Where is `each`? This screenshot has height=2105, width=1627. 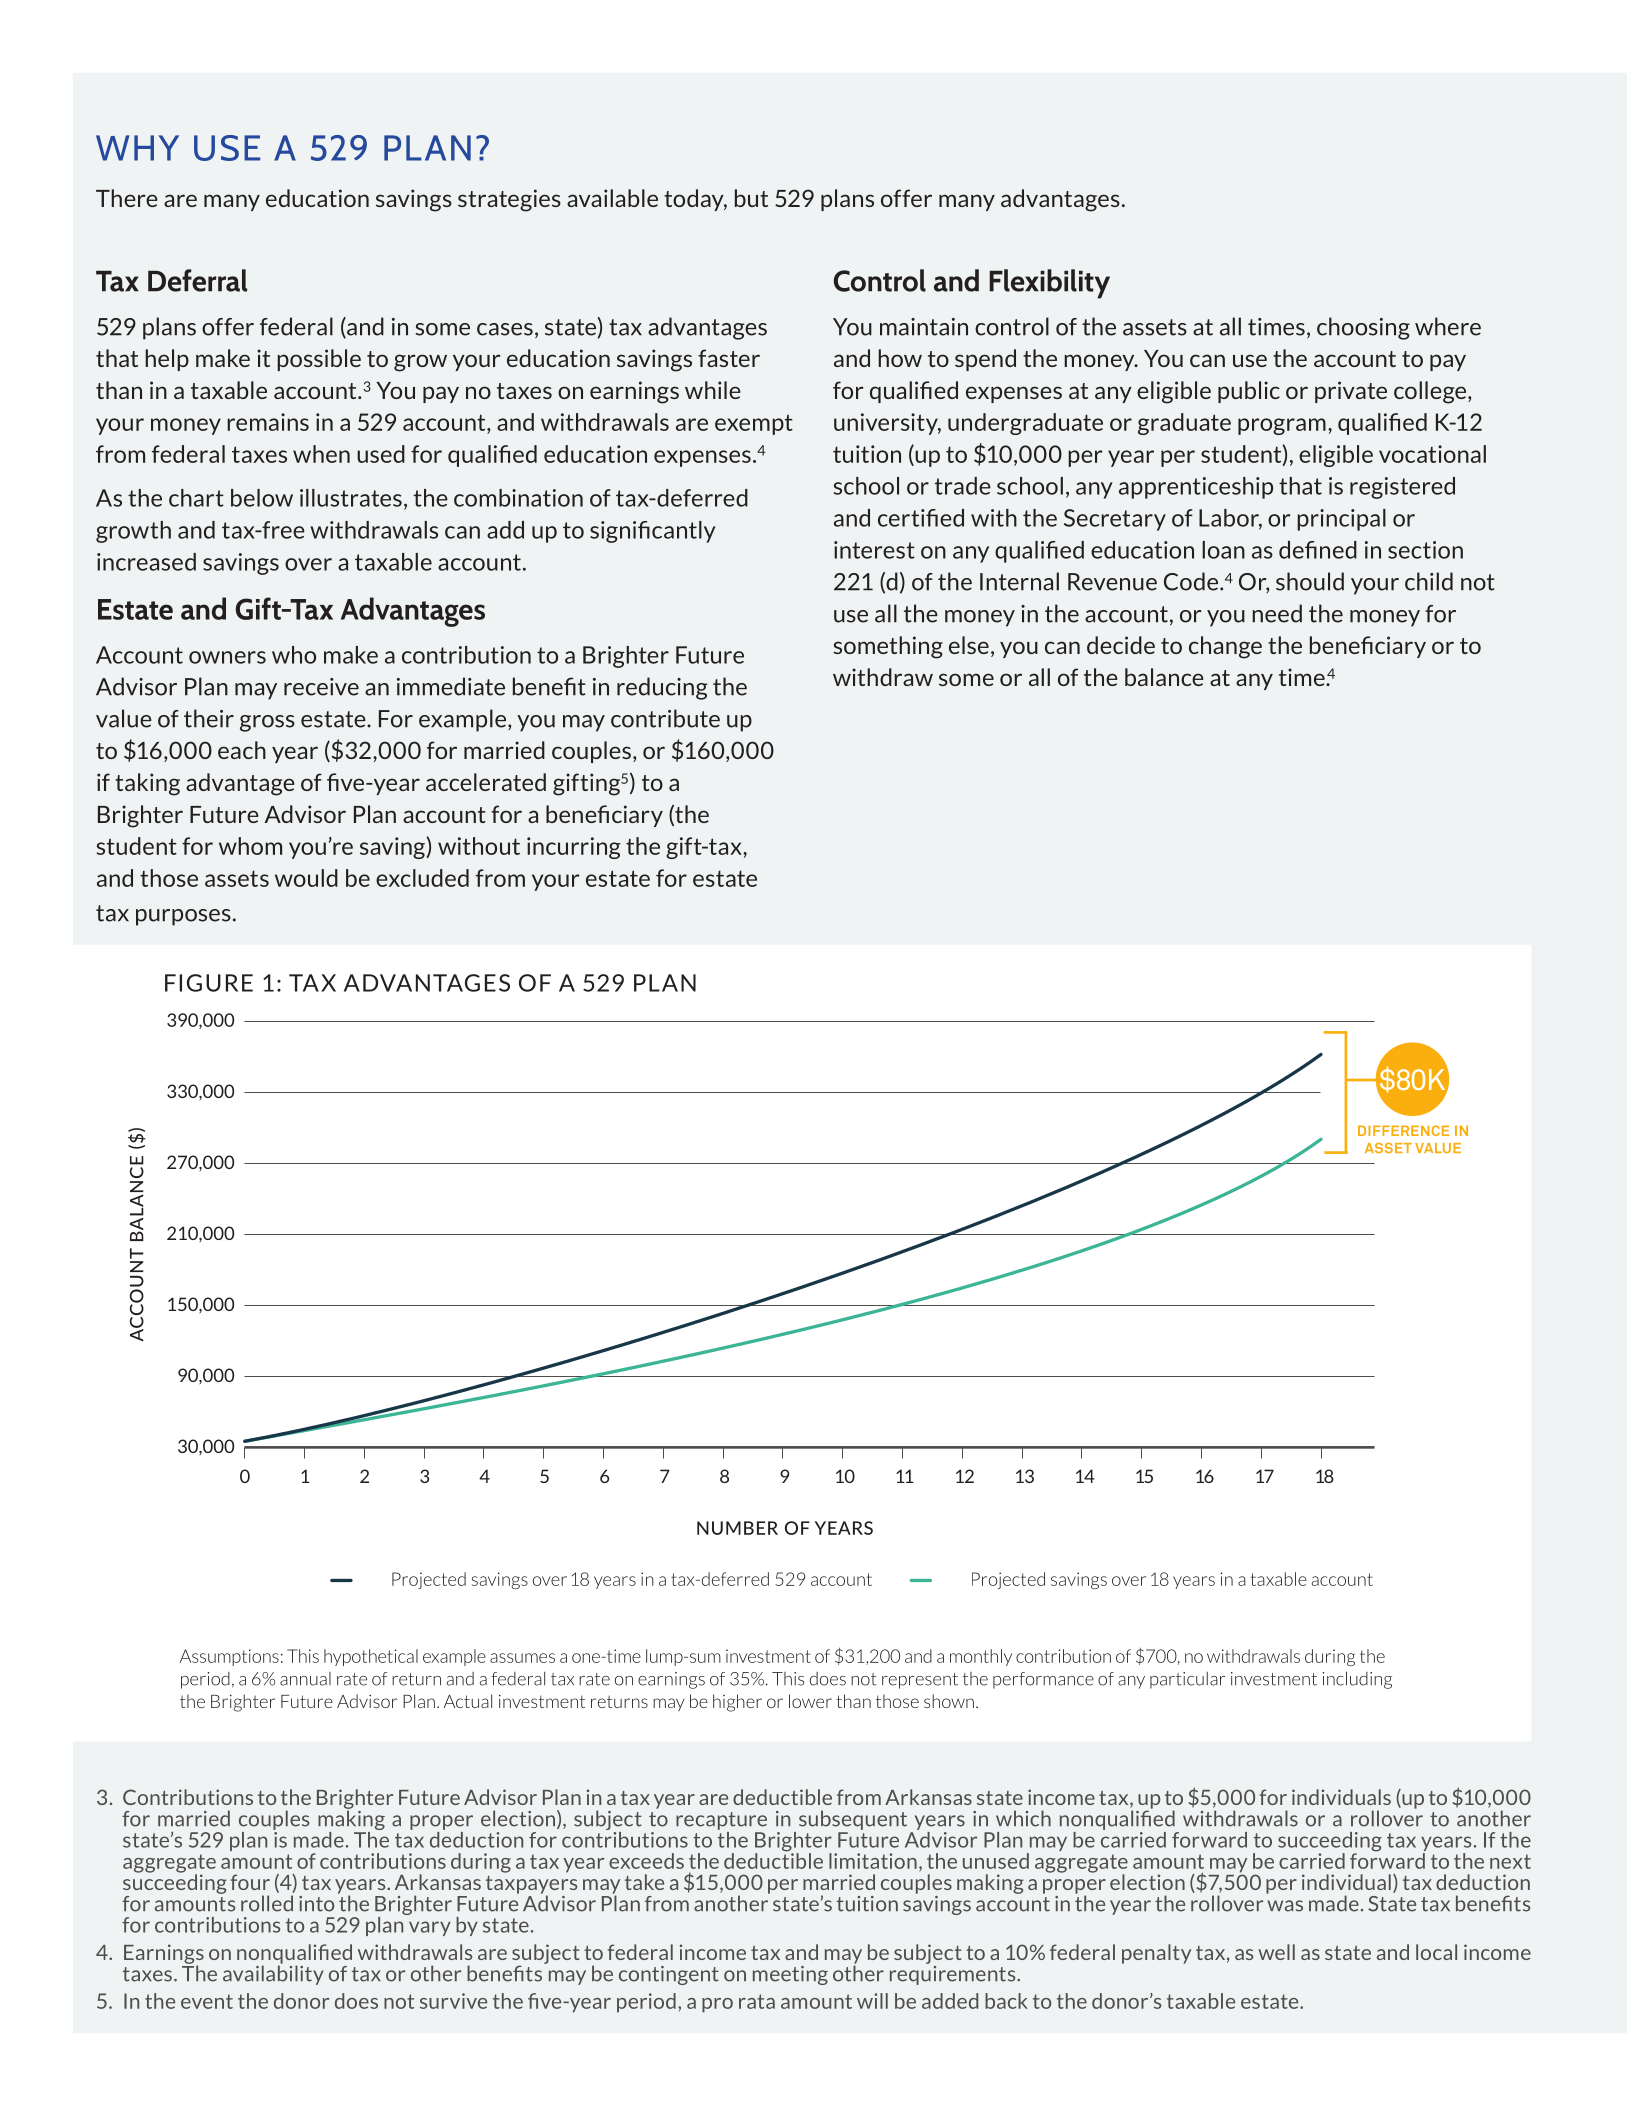 each is located at coordinates (242, 750).
